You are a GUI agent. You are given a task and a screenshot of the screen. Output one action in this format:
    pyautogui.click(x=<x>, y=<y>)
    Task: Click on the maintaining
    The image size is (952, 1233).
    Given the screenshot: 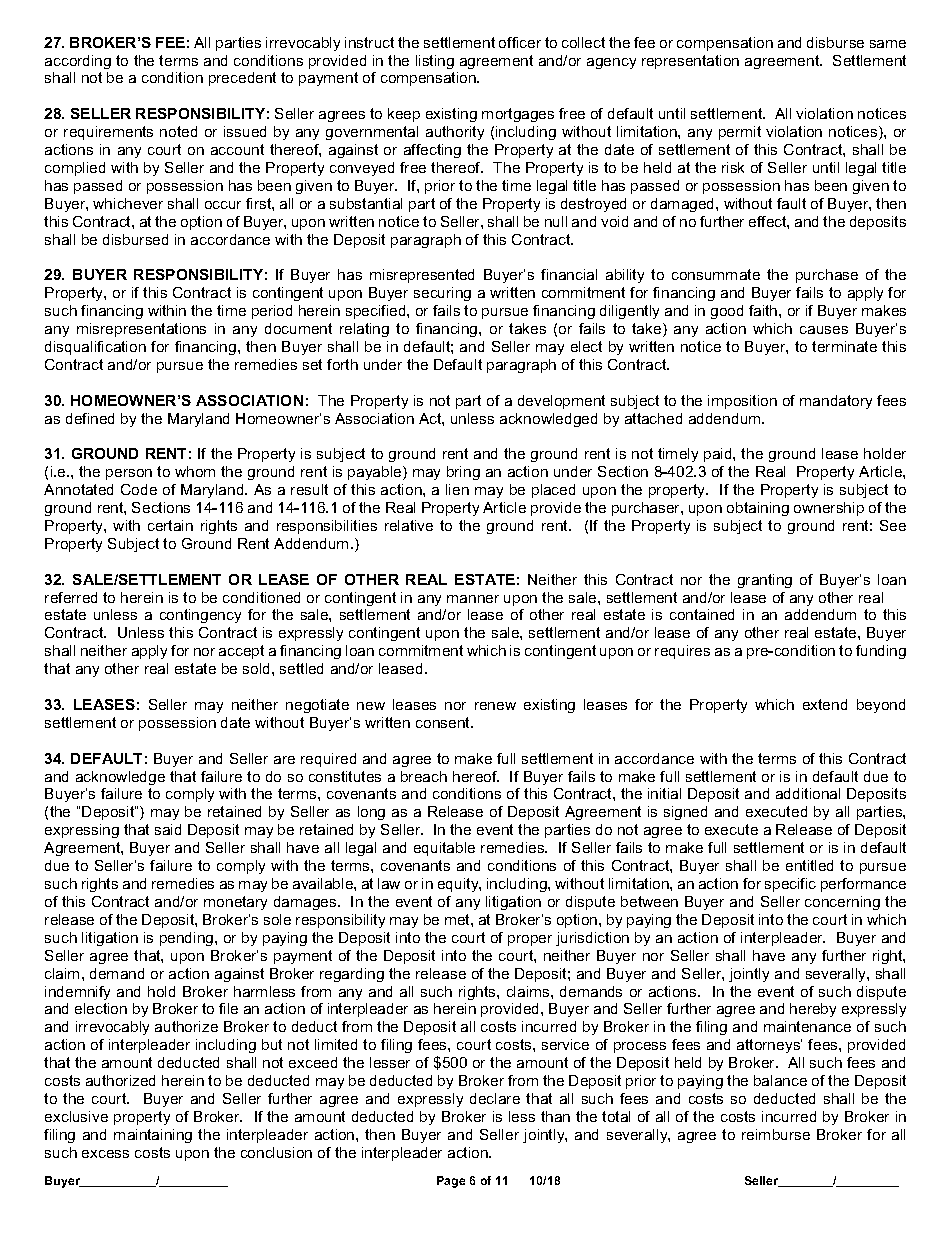 What is the action you would take?
    pyautogui.click(x=153, y=1136)
